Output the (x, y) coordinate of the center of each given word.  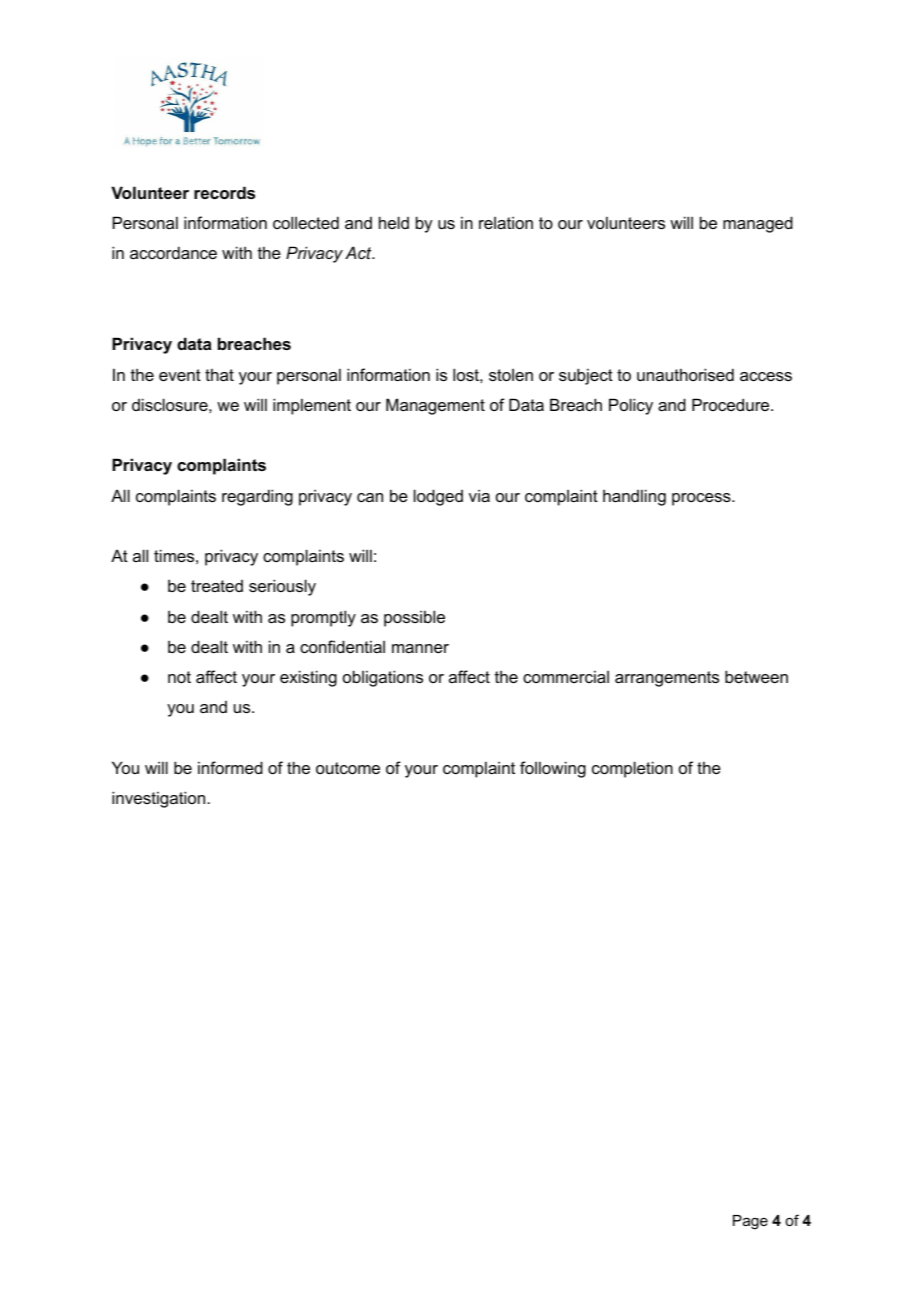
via (479, 495)
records (224, 192)
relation (506, 222)
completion (632, 769)
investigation (160, 799)
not (179, 677)
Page (750, 1222)
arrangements (667, 679)
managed (758, 224)
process (702, 499)
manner (420, 648)
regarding (257, 497)
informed (230, 767)
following (553, 769)
